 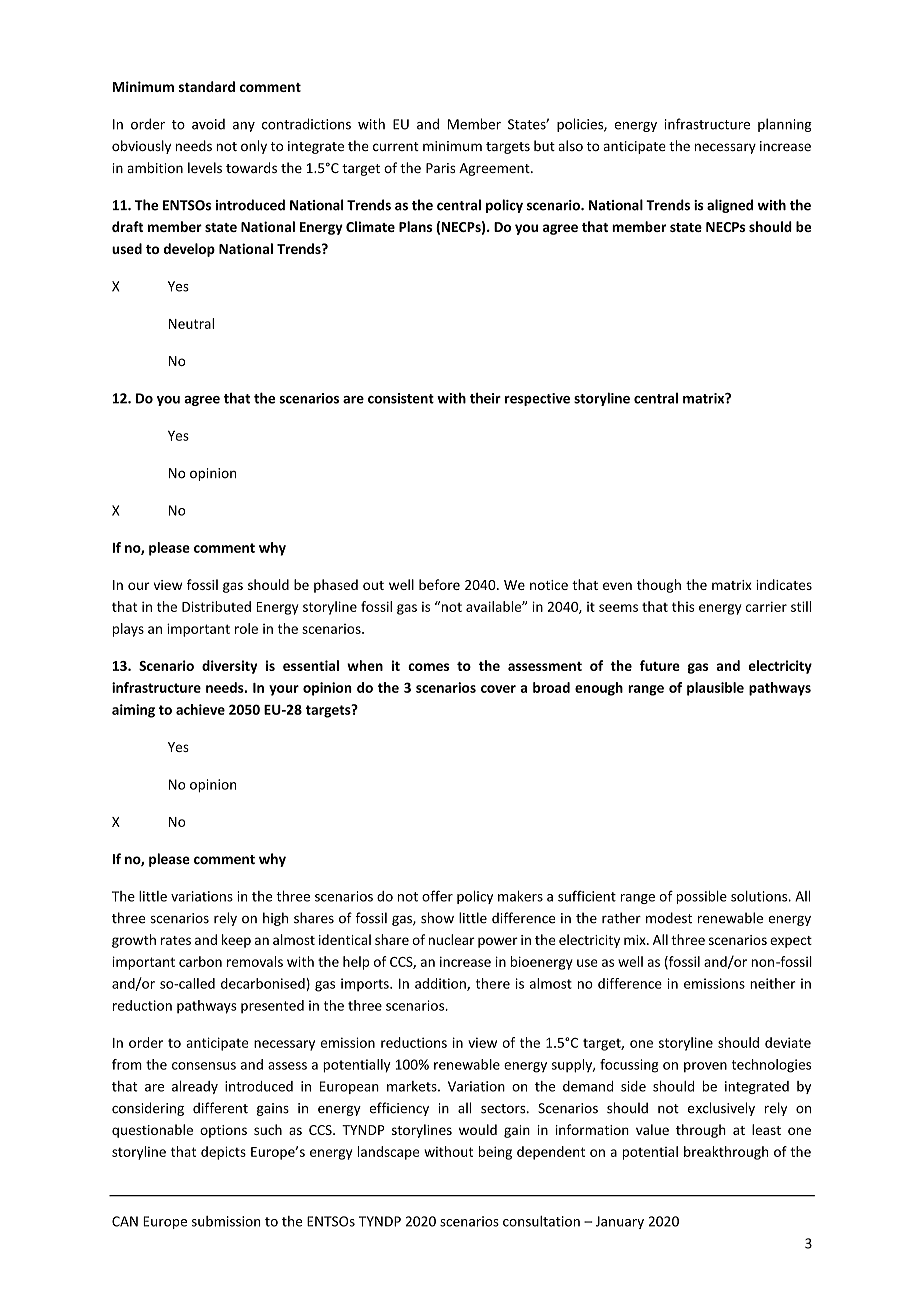 What do you see at coordinates (495, 1153) in the document?
I see `being` at bounding box center [495, 1153].
